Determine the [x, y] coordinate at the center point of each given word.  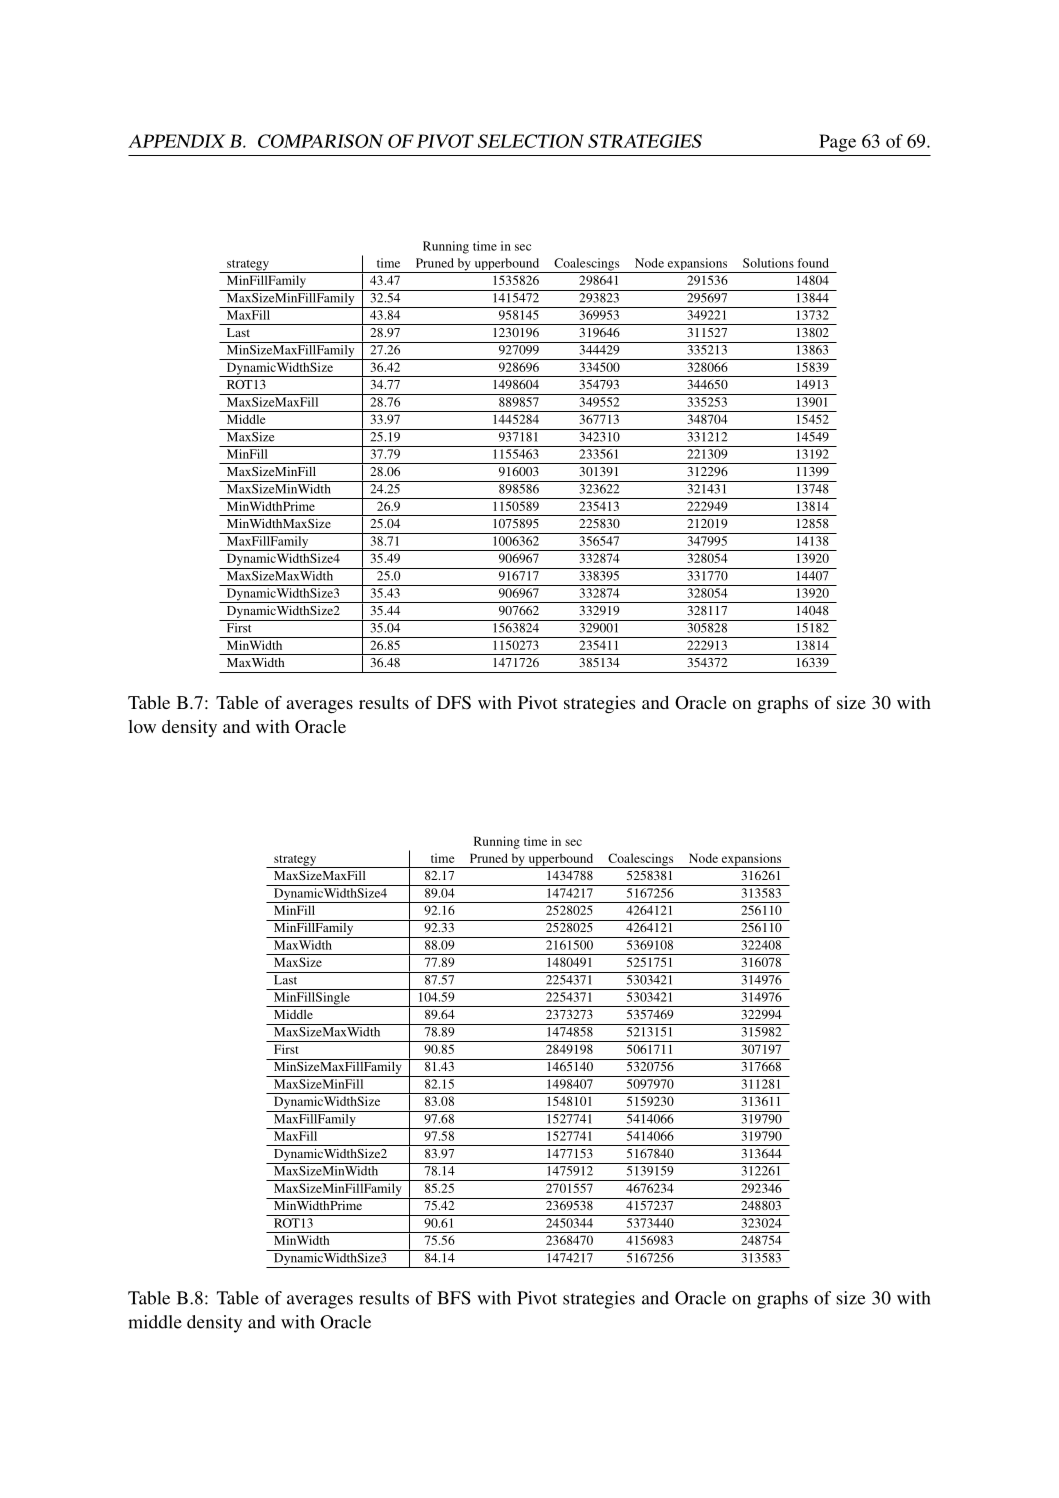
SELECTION [531, 141]
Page [837, 143]
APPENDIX [177, 141]
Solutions [768, 263]
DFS [454, 703]
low [142, 726]
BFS [454, 1298]
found [813, 263]
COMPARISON [321, 141]
